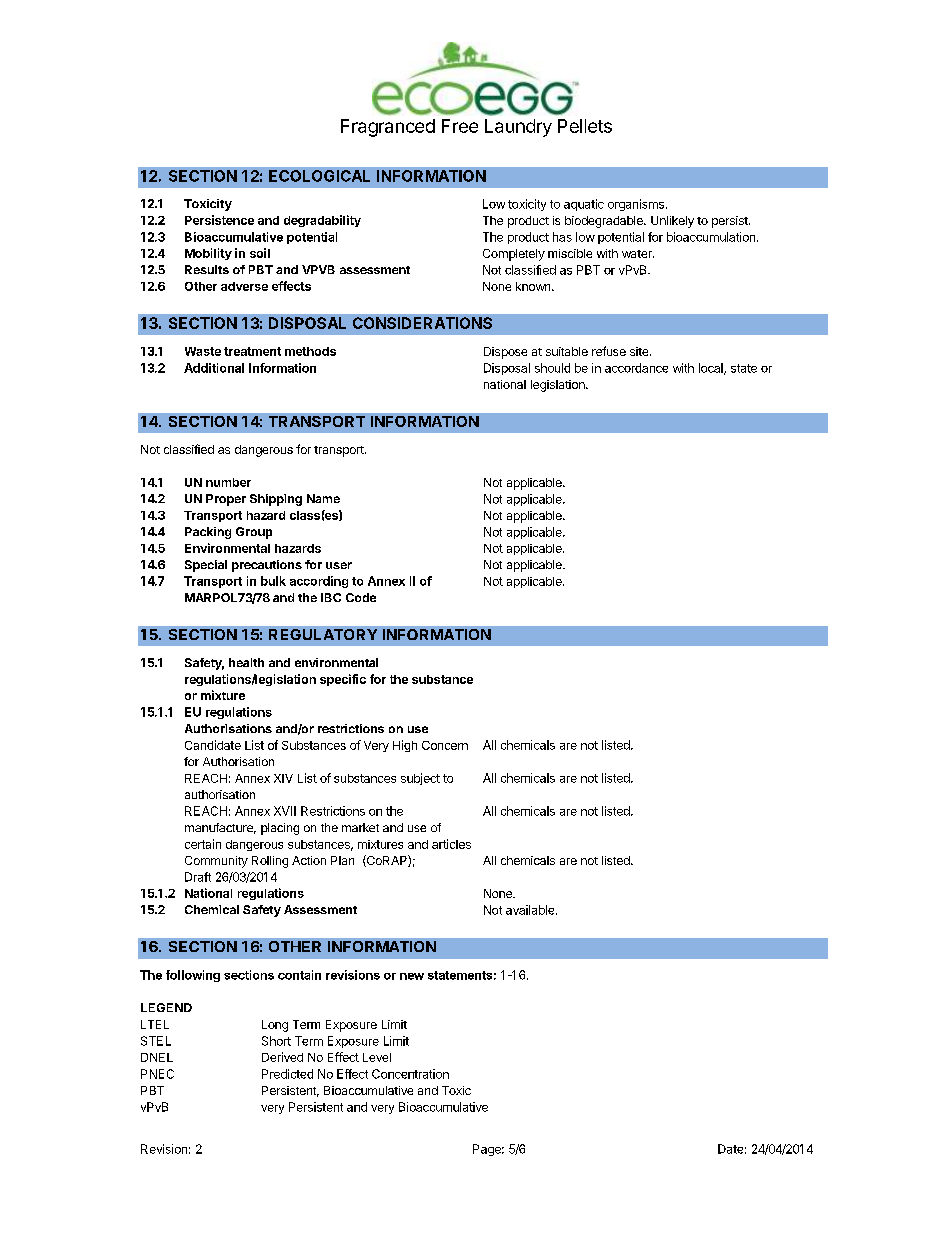  What do you see at coordinates (410, 1074) in the page?
I see `Concentration` at bounding box center [410, 1074].
